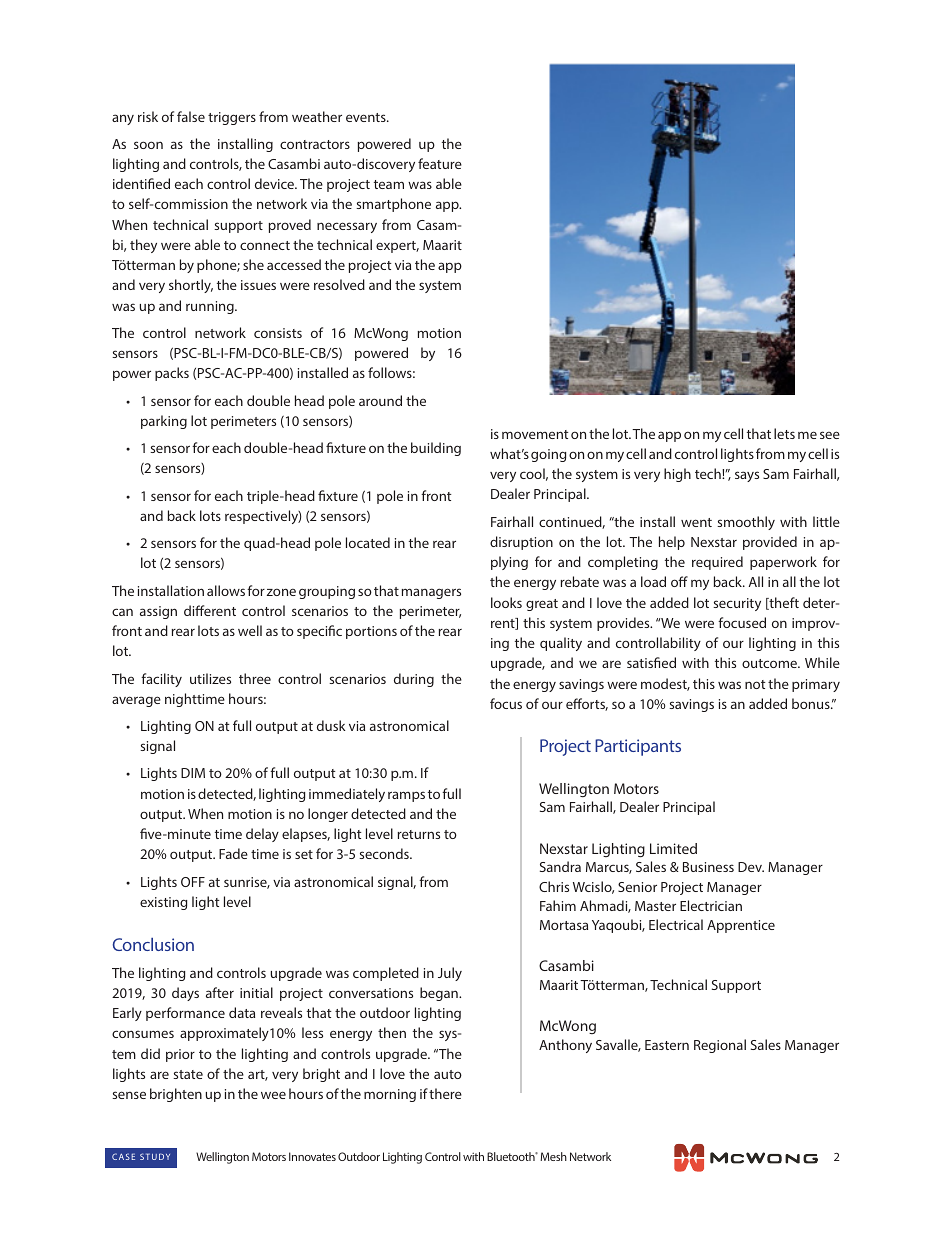  What do you see at coordinates (554, 886) in the document?
I see `Chris` at bounding box center [554, 886].
